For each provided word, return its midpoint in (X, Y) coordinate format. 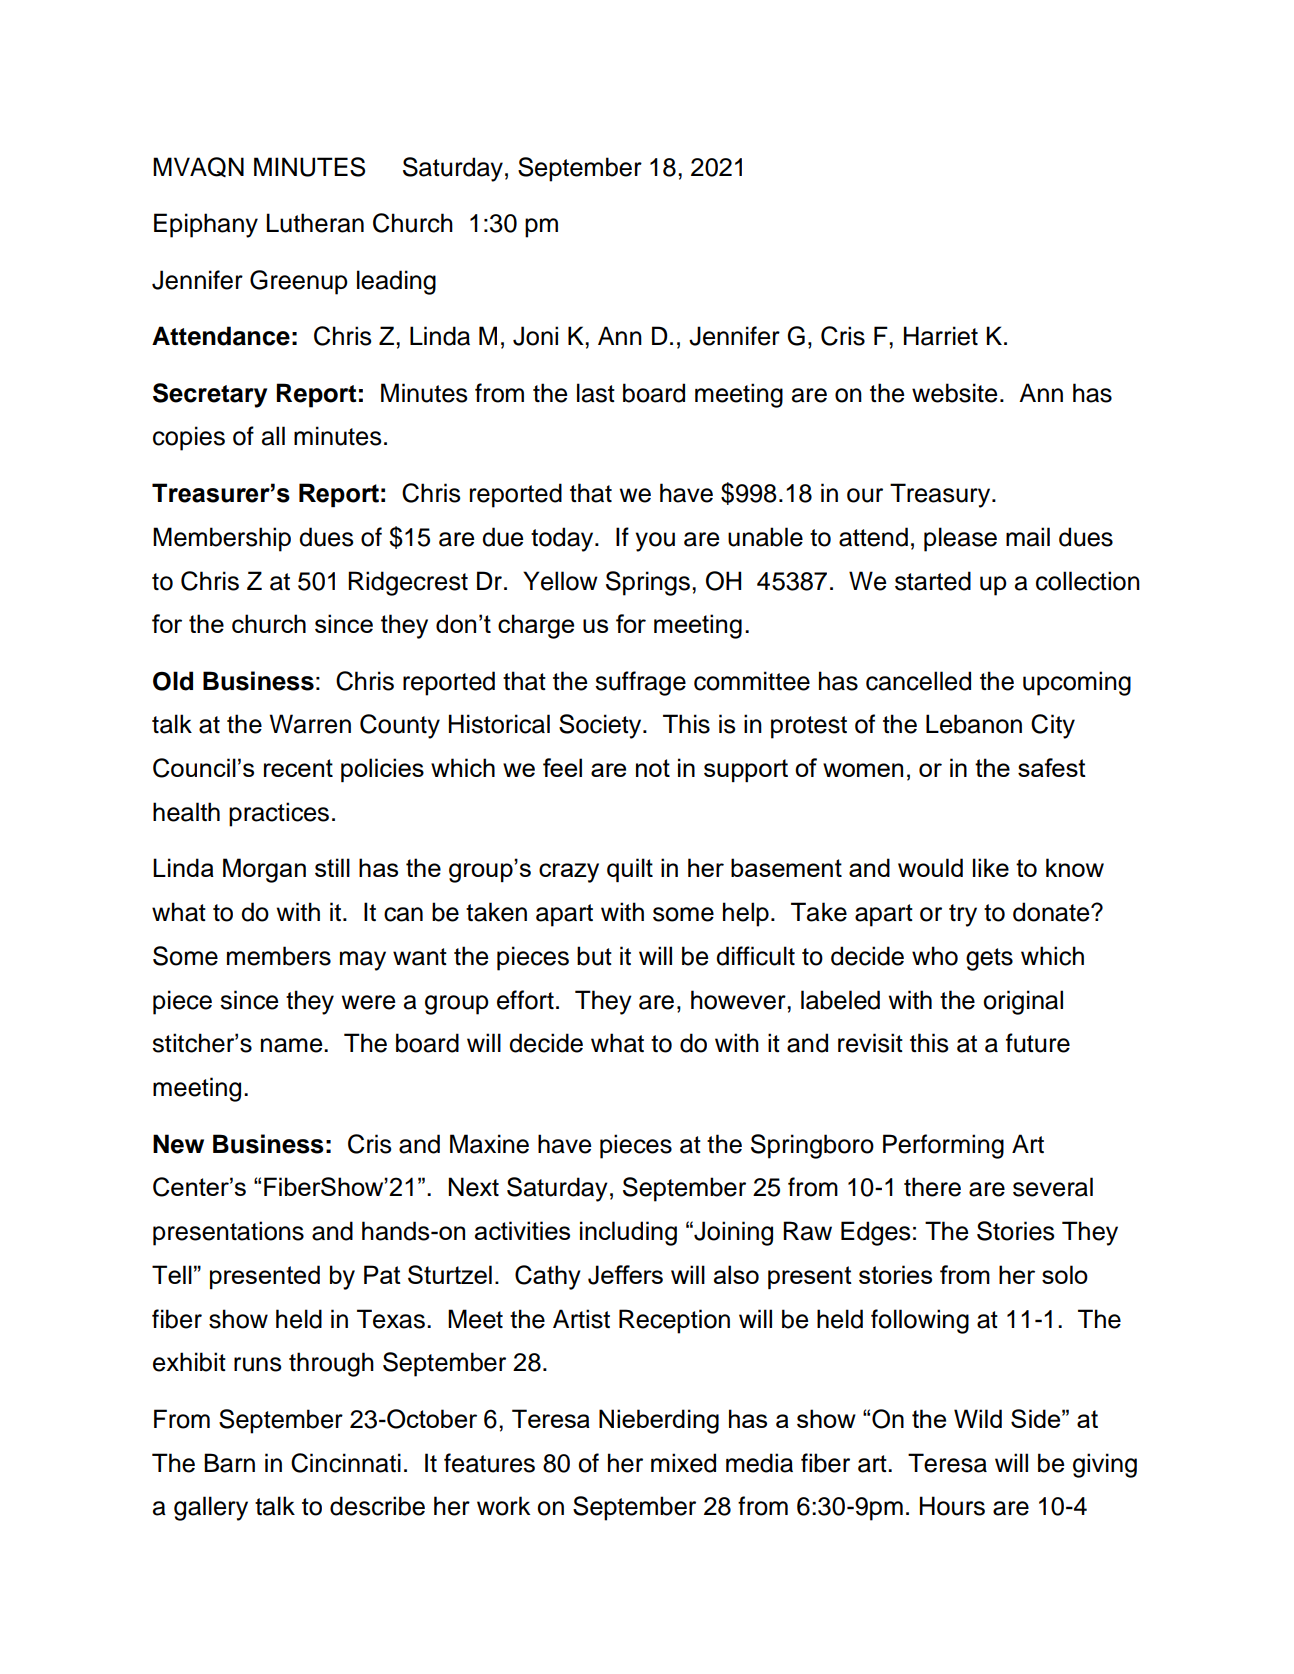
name (293, 1045)
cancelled (918, 681)
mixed (683, 1463)
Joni (535, 336)
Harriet (941, 336)
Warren (310, 724)
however (739, 1000)
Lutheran (315, 223)
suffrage (640, 683)
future (1038, 1043)
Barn (229, 1463)
